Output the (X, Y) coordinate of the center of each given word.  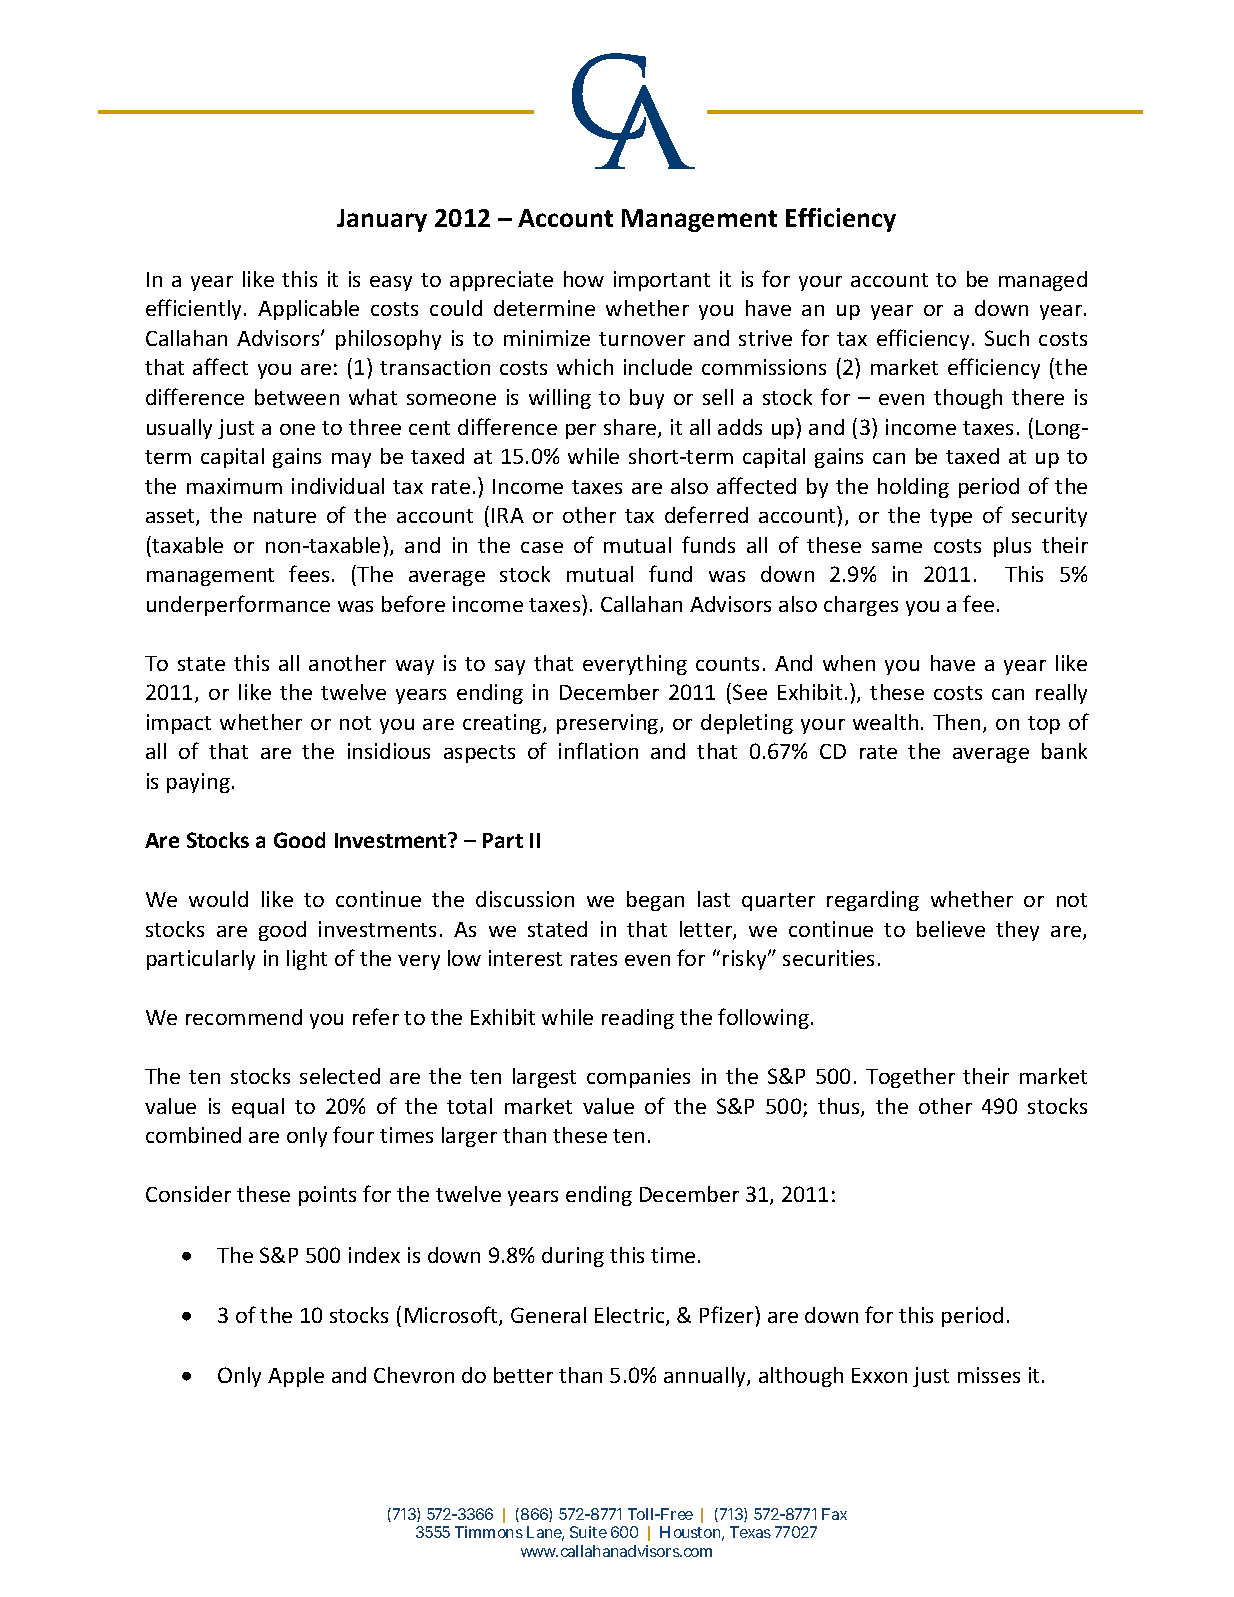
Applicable (308, 310)
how (584, 279)
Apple (296, 1377)
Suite (588, 1532)
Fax (834, 1514)
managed (1043, 281)
